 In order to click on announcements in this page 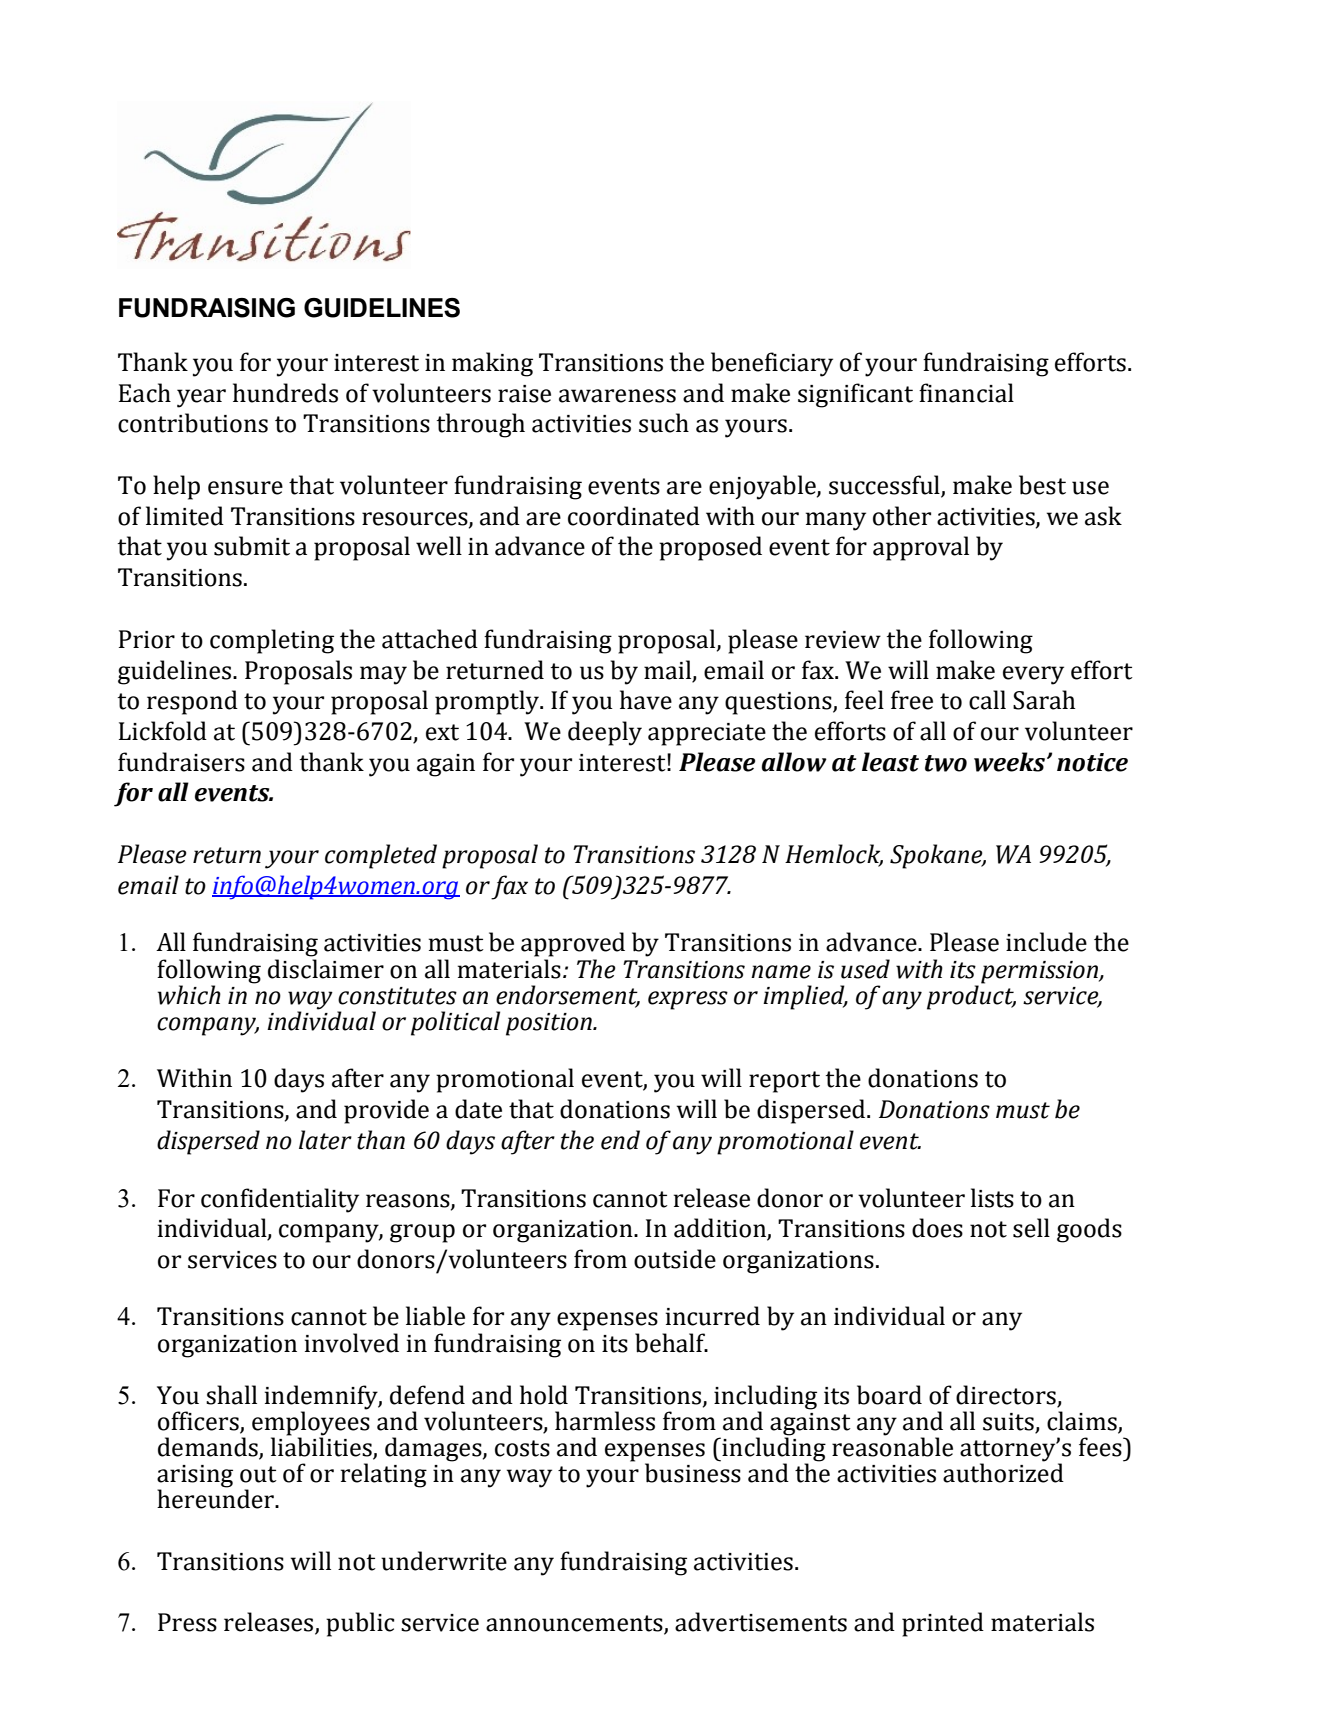, I will do `click(575, 1624)`.
